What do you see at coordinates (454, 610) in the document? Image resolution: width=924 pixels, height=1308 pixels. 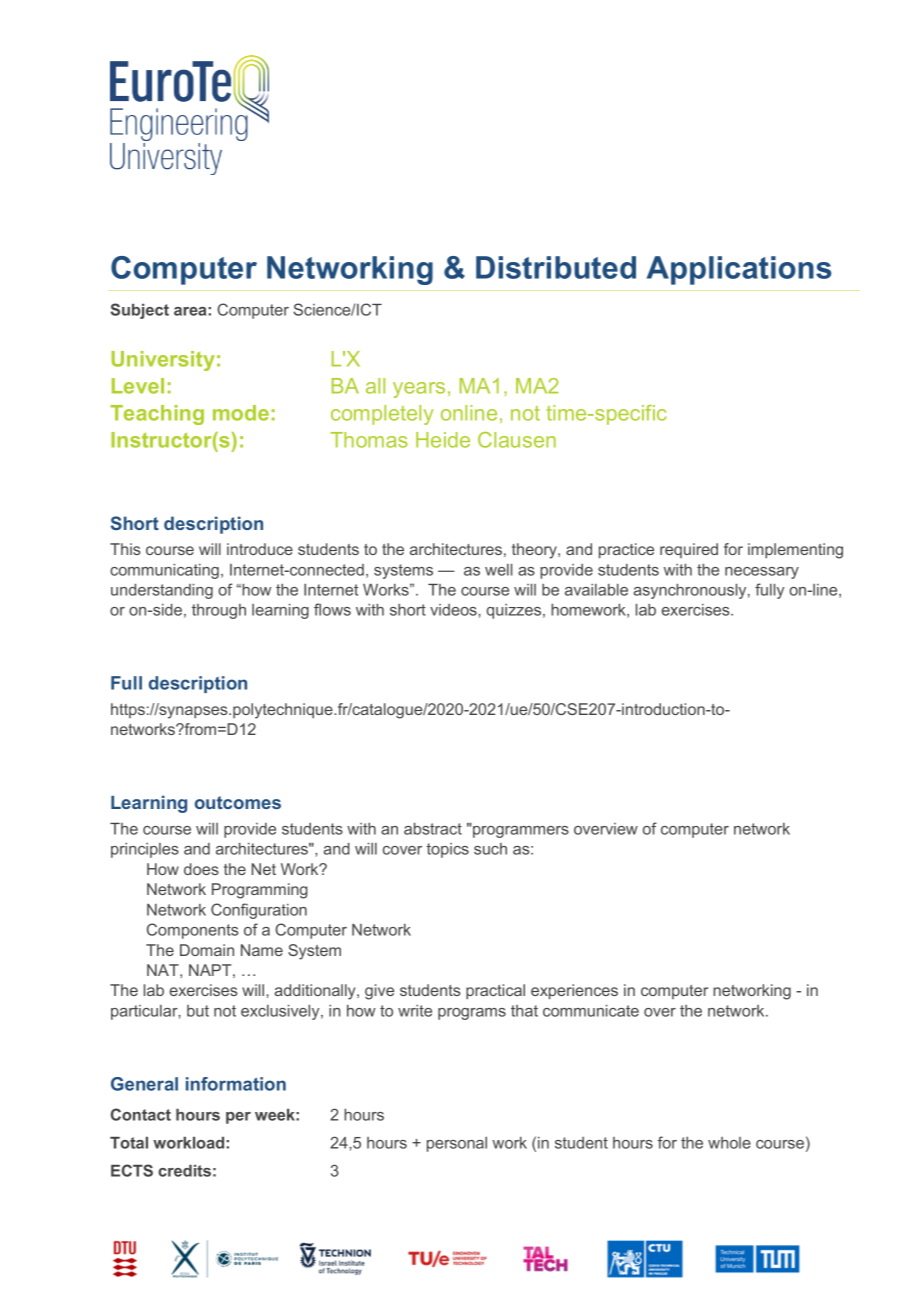 I see `videos` at bounding box center [454, 610].
